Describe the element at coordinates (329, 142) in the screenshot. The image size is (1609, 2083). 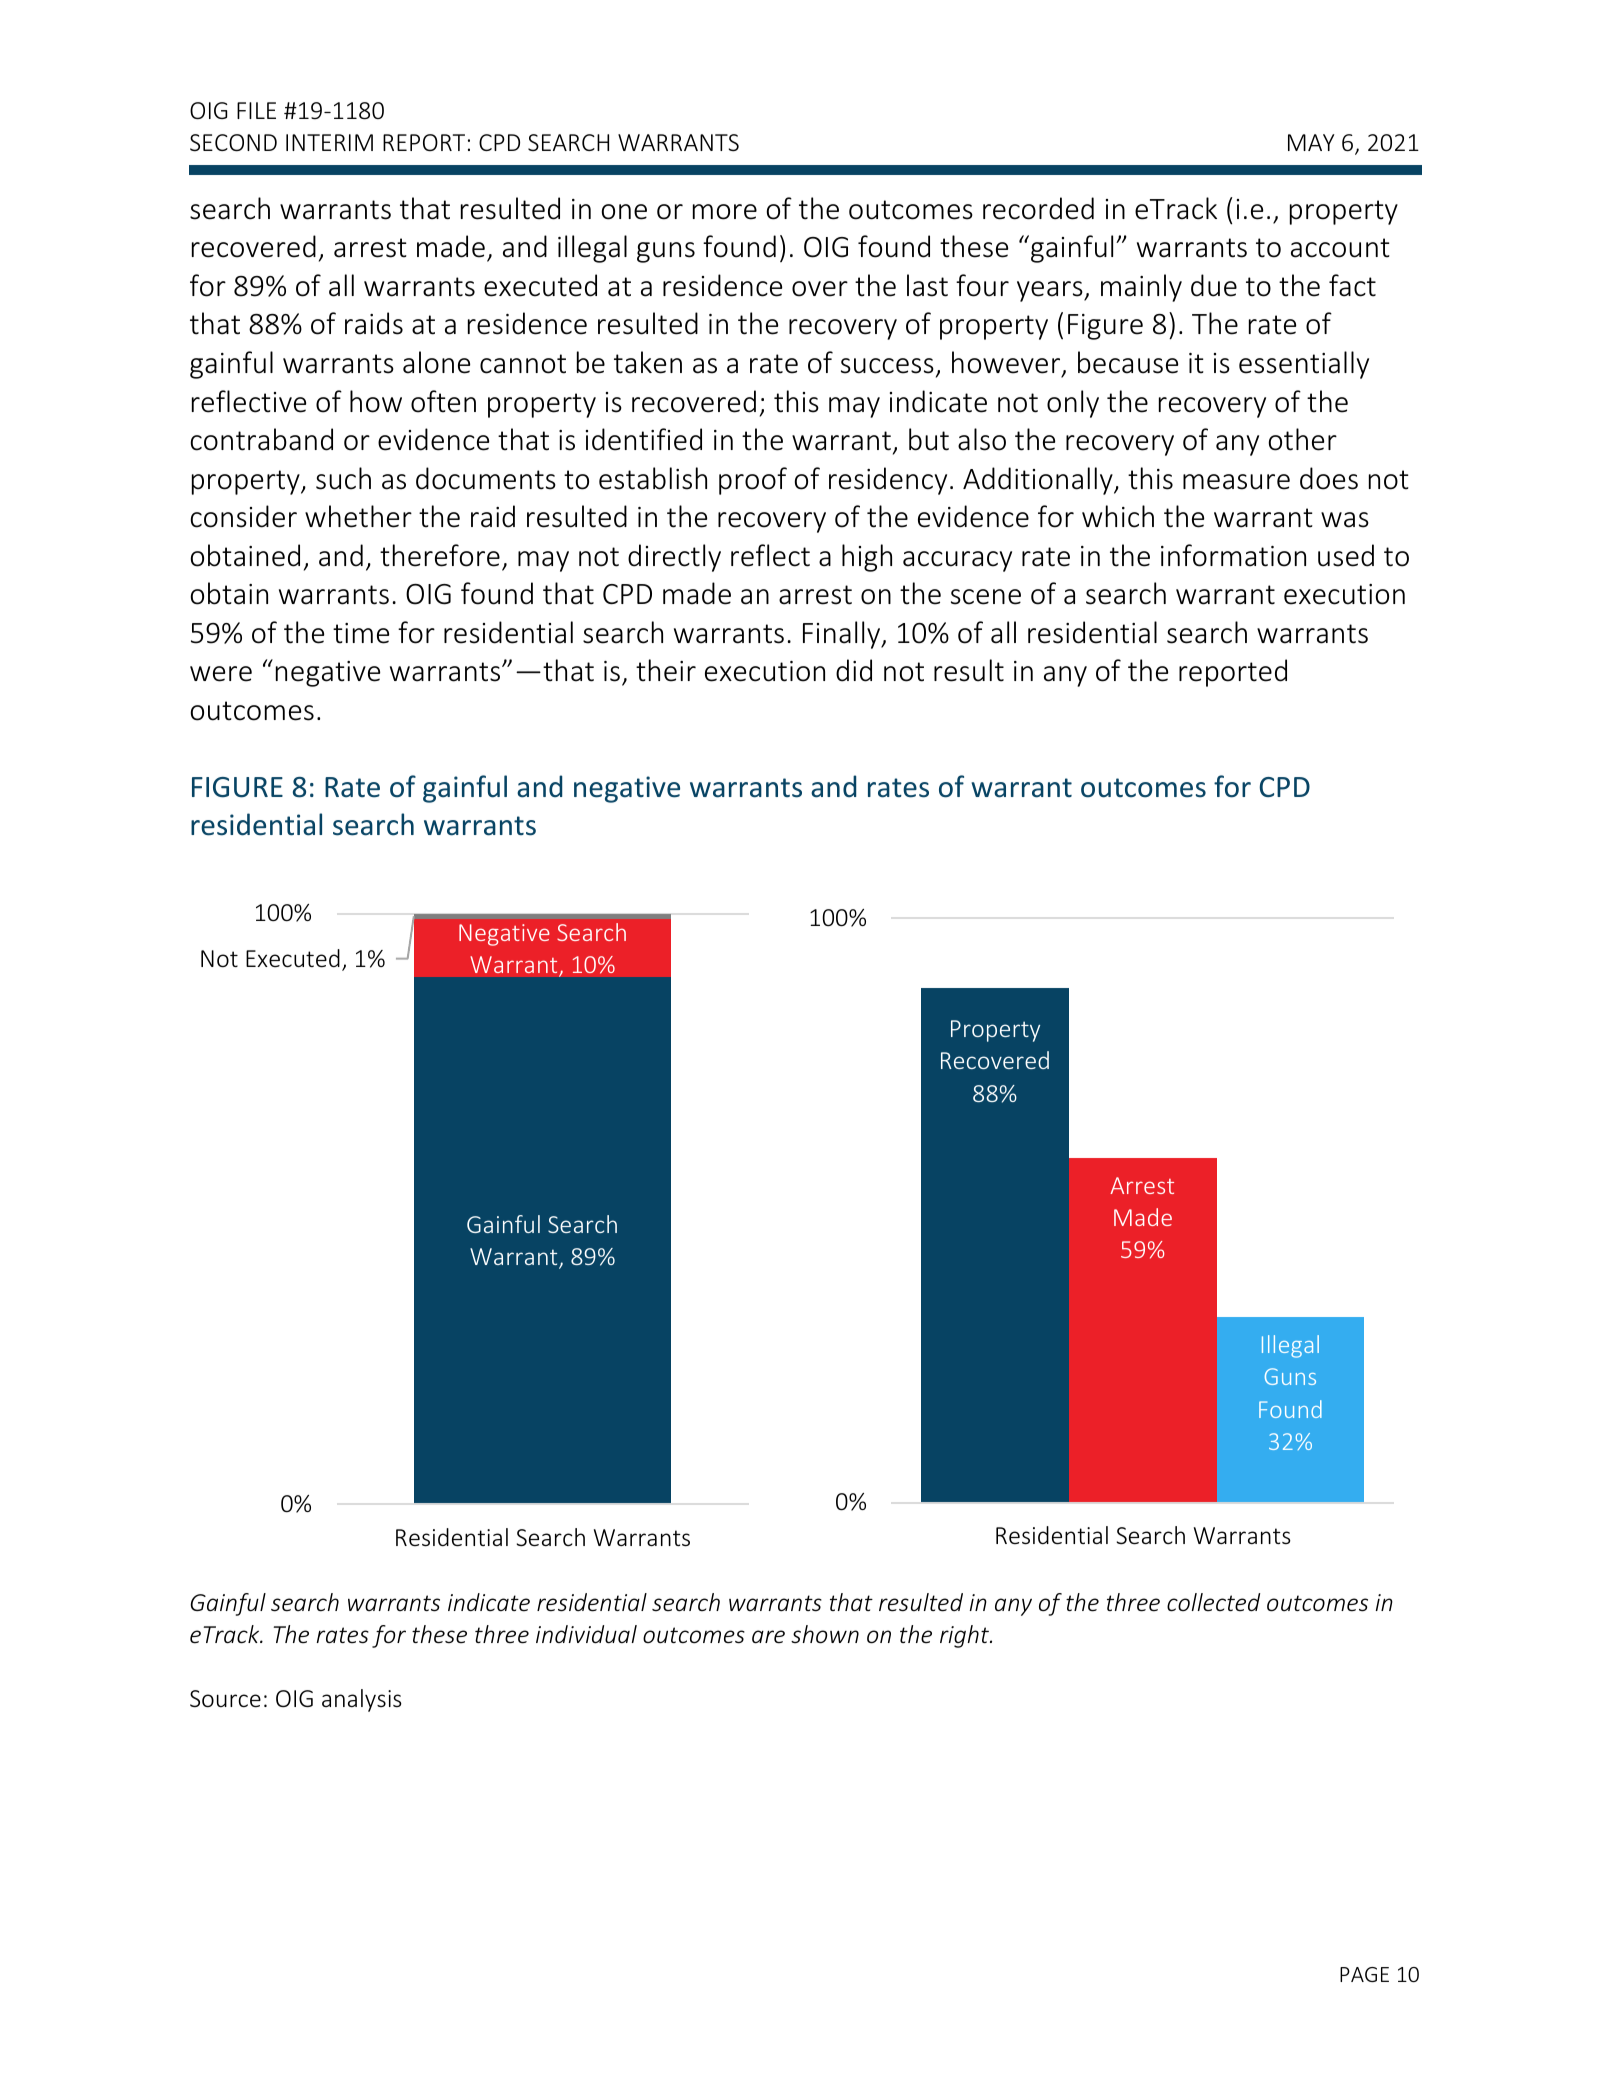
I see `INTERIM` at that location.
